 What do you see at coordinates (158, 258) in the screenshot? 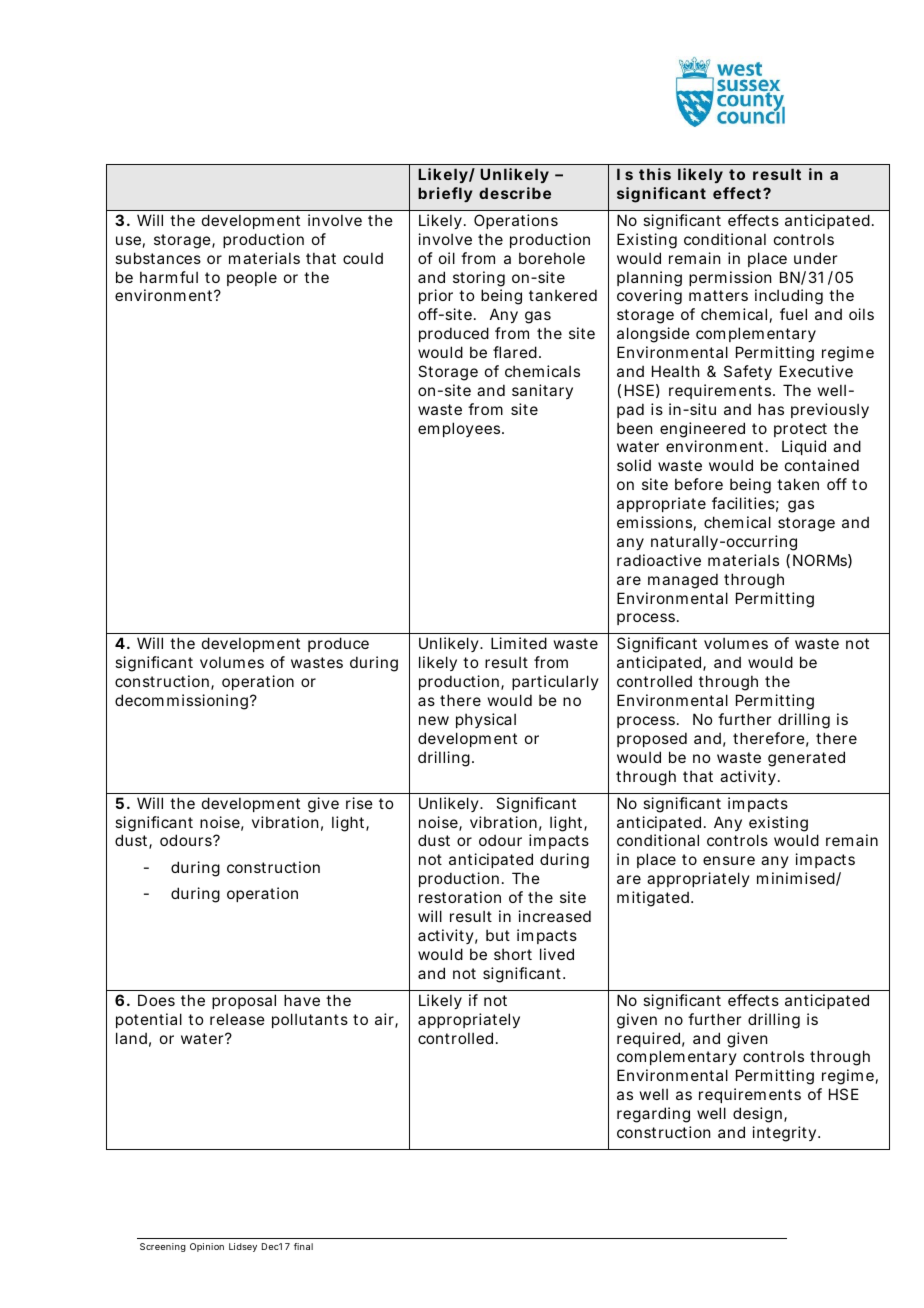
I see `substances` at bounding box center [158, 258].
